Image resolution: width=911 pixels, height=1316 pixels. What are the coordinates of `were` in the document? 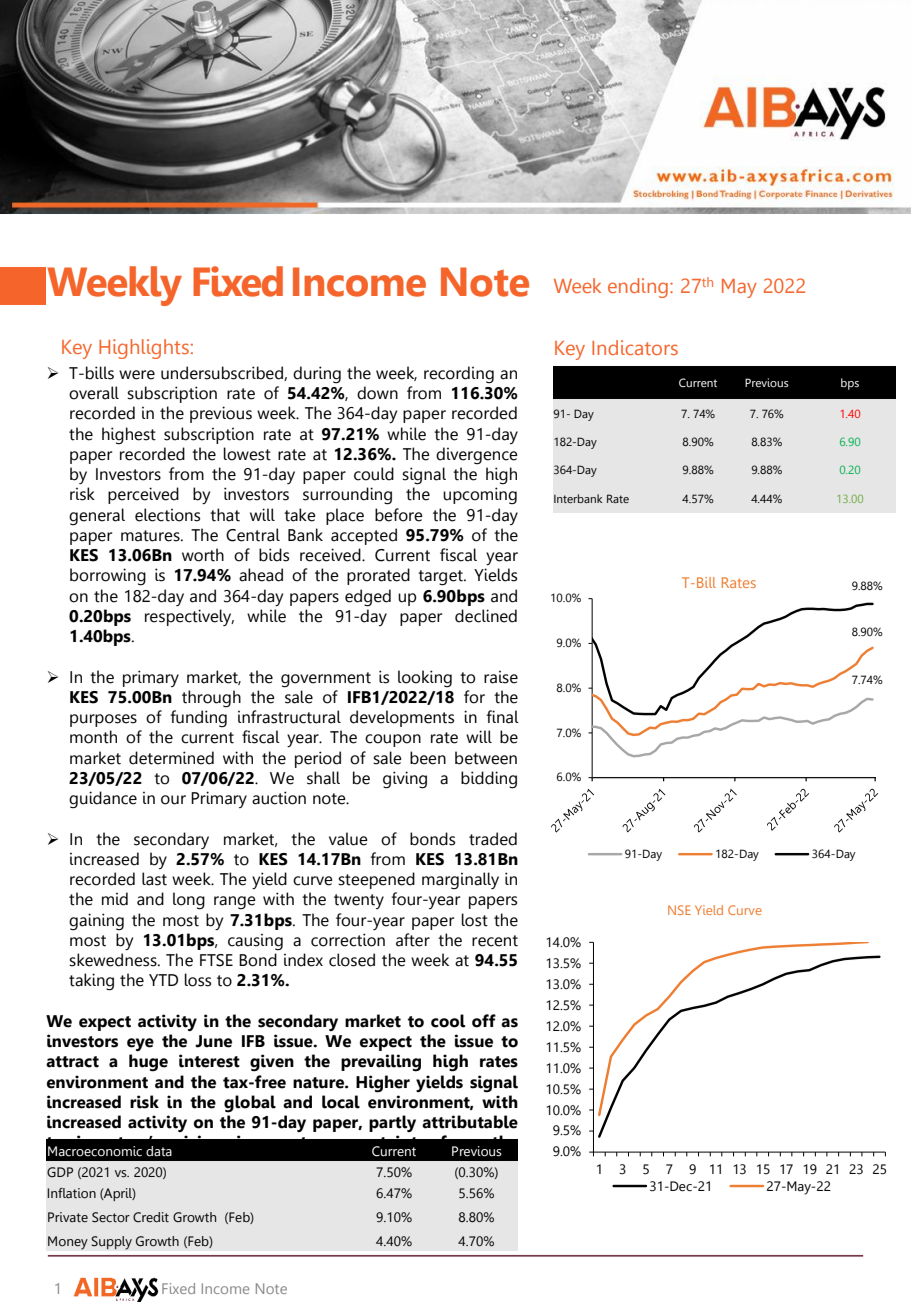 It's located at (137, 375).
